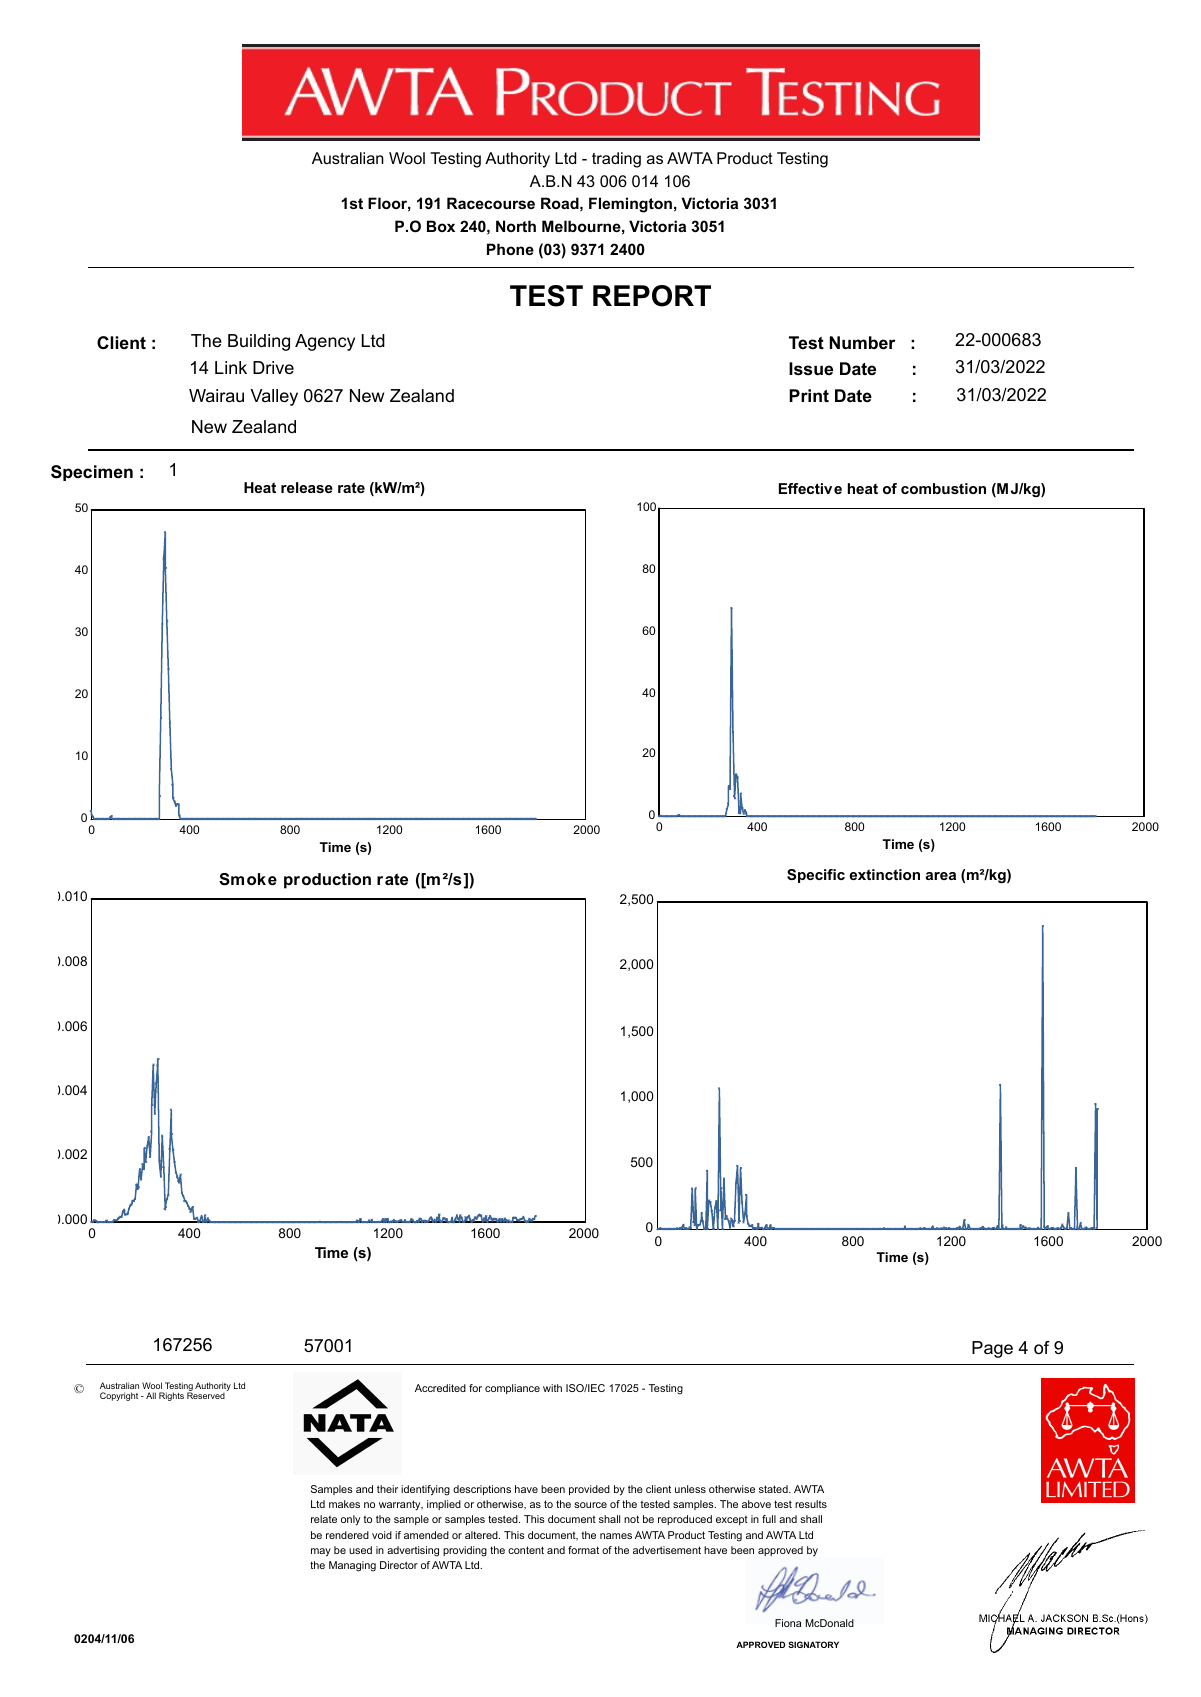 This page has height=1697, width=1201. Describe the element at coordinates (552, 1388) in the page. I see `with` at that location.
